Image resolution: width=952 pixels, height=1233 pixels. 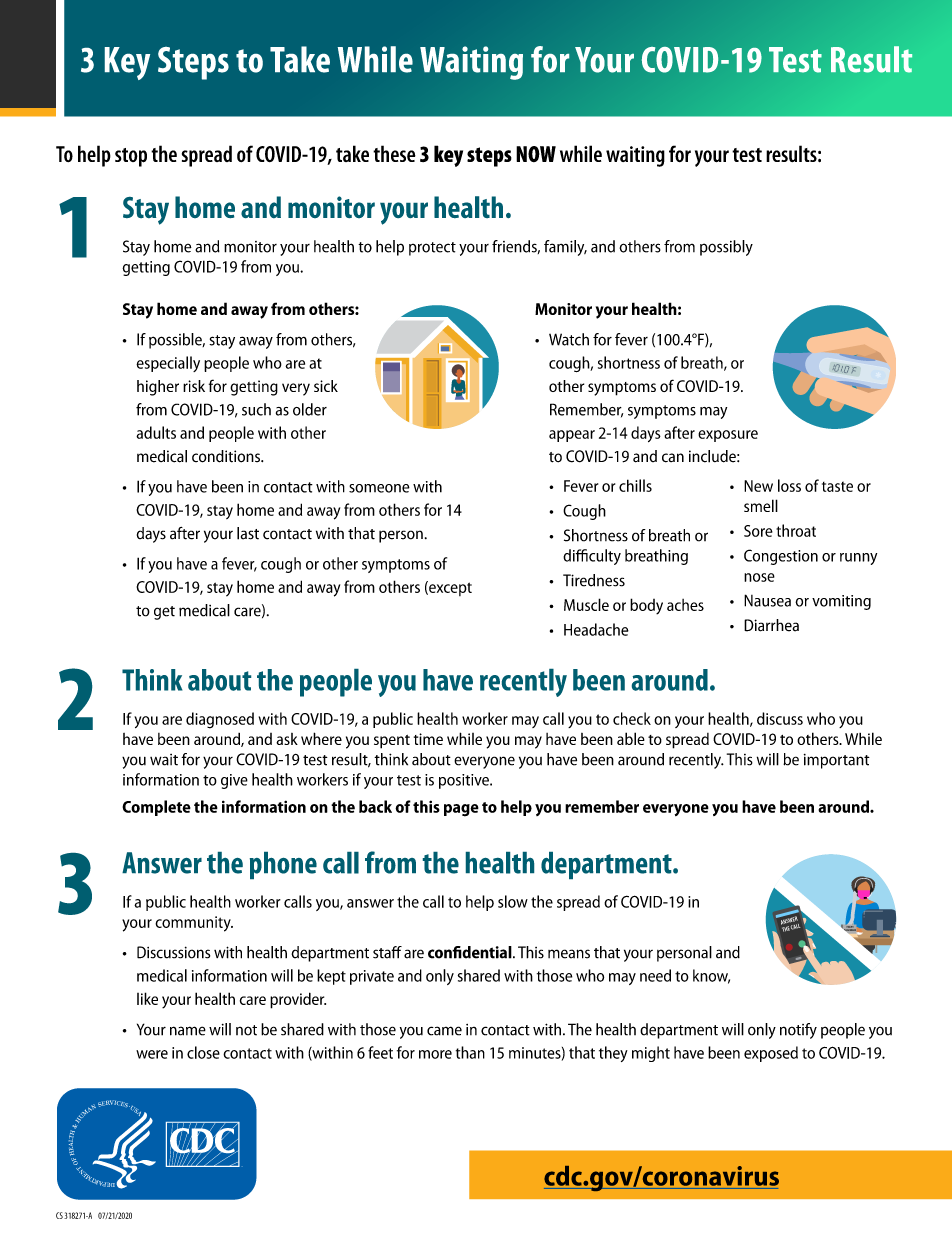 I want to click on New, so click(x=758, y=486).
